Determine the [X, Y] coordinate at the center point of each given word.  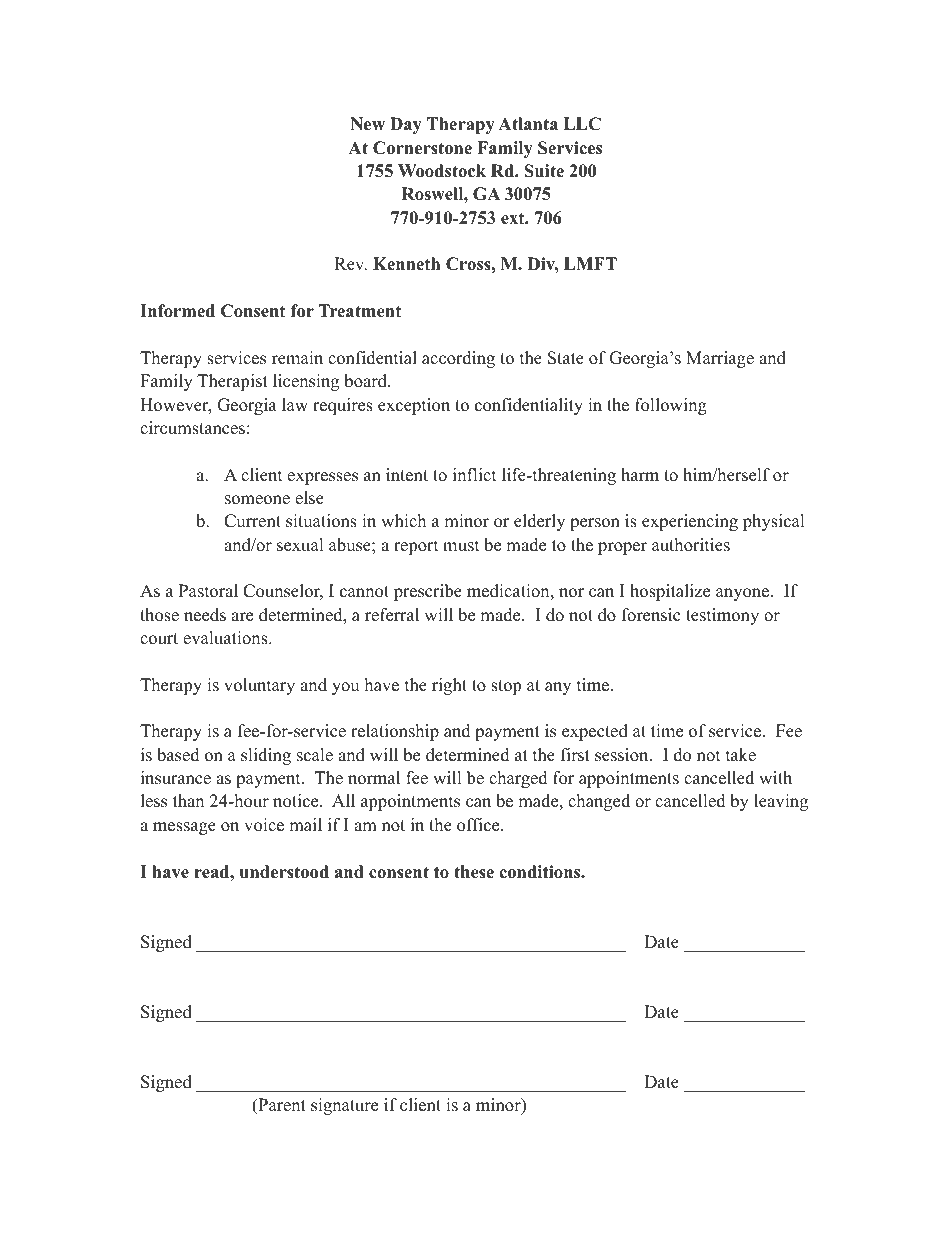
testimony [722, 616]
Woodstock [442, 171]
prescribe [428, 592]
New [367, 124]
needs [205, 615]
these [474, 872]
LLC [582, 124]
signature [344, 1106]
